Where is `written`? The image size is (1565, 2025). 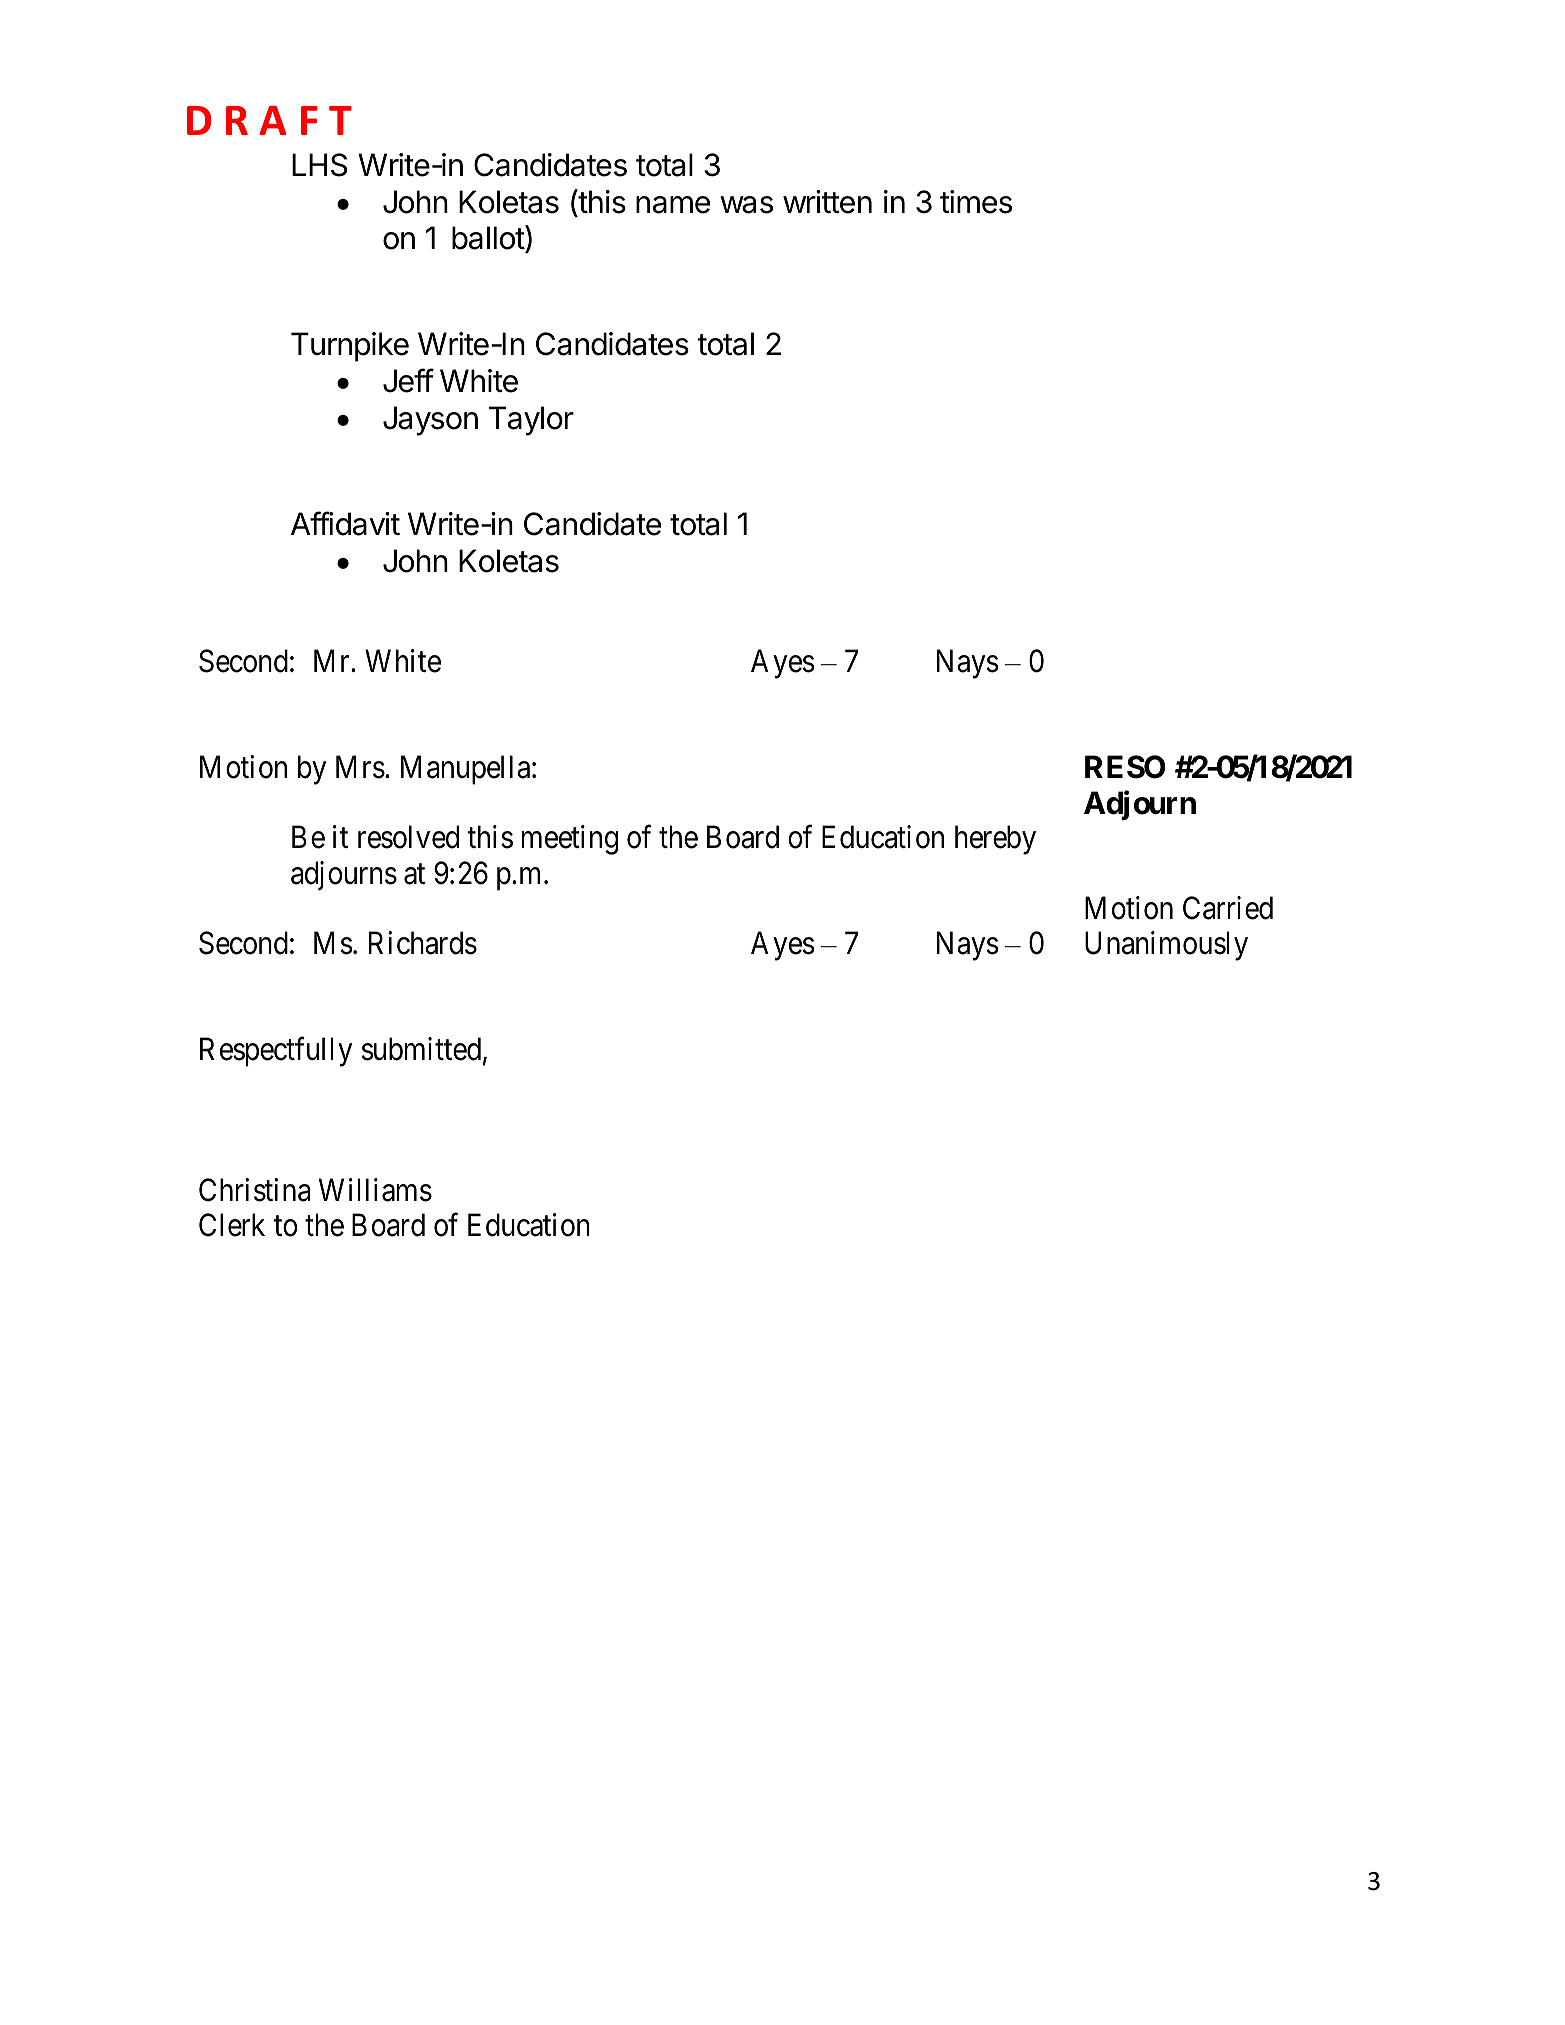
written is located at coordinates (827, 202).
